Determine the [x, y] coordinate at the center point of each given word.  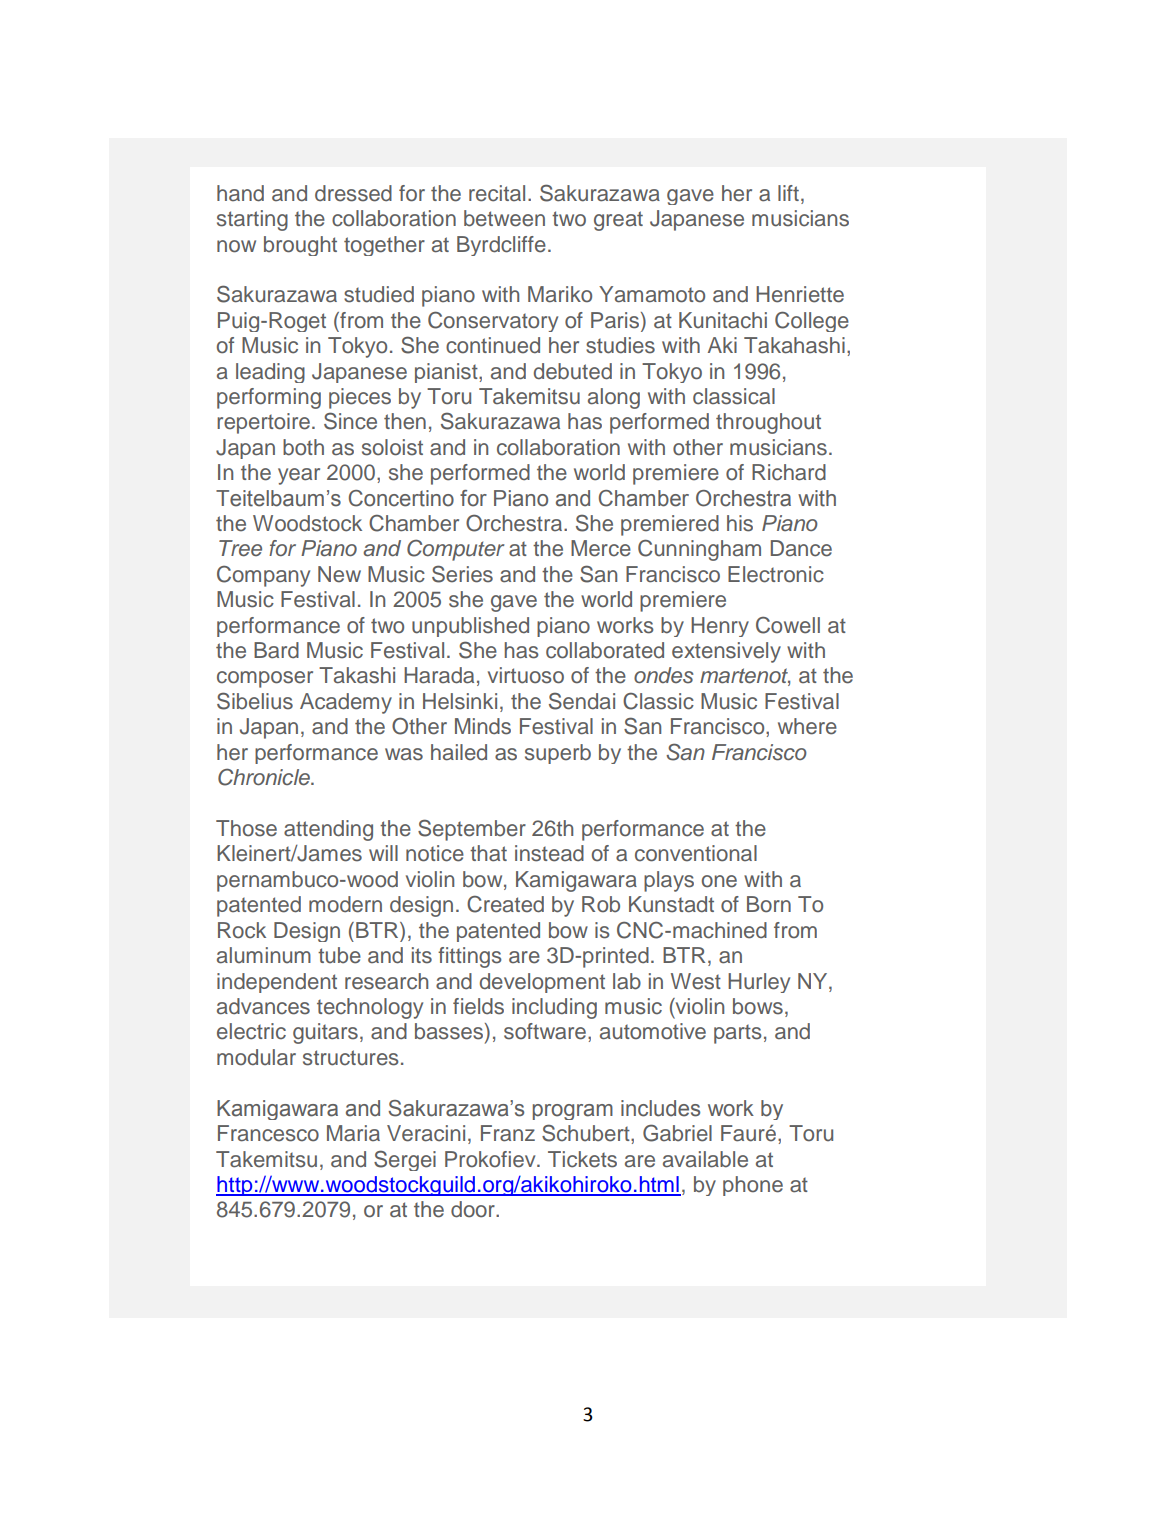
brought [300, 246]
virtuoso [526, 675]
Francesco [268, 1133]
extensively [726, 652]
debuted [573, 371]
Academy [346, 703]
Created [505, 904]
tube [339, 955]
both [303, 447]
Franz [508, 1133]
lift [788, 193]
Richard [789, 472]
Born [769, 904]
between [504, 218]
